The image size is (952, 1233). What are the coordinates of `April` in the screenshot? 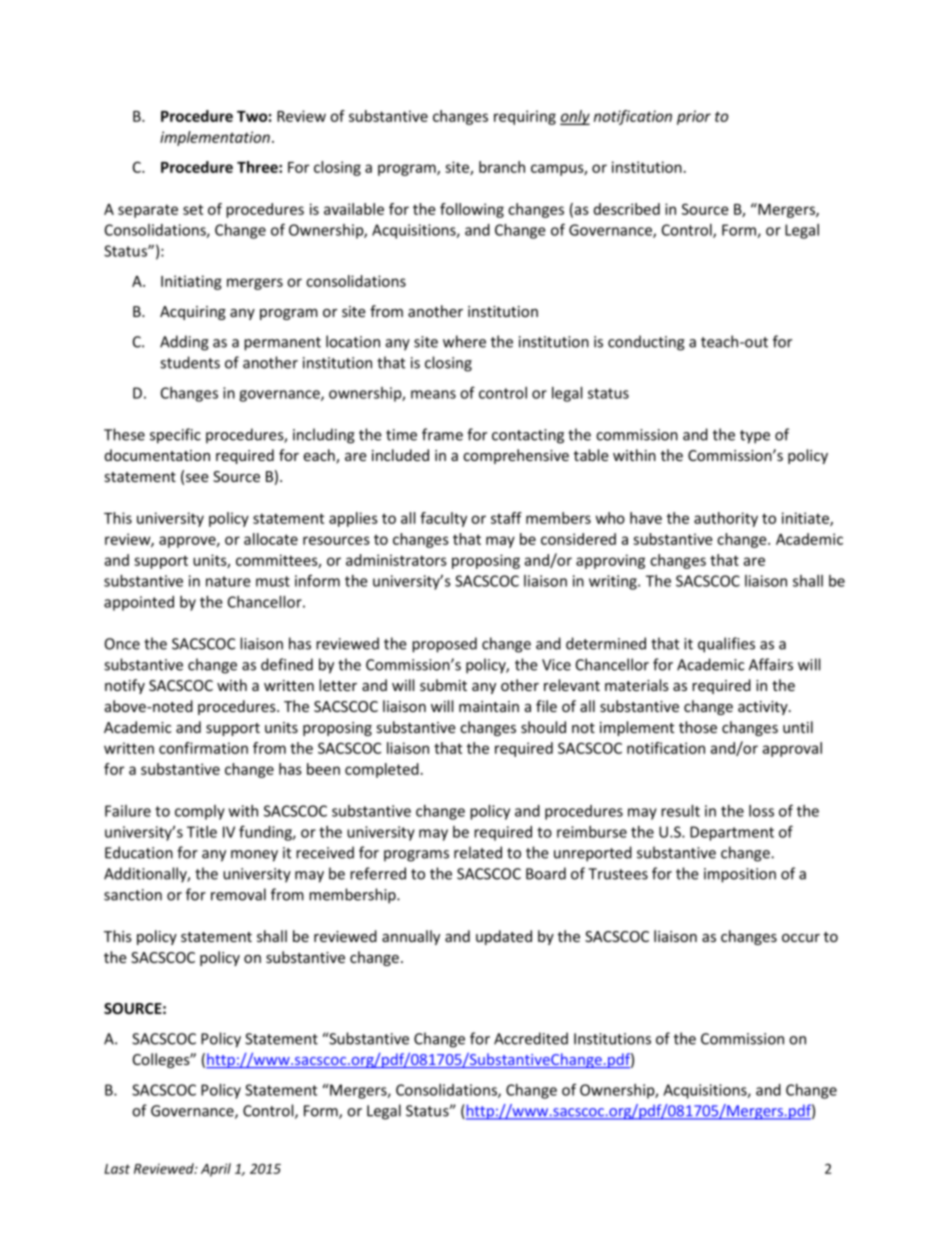 It's located at (216, 1170).
